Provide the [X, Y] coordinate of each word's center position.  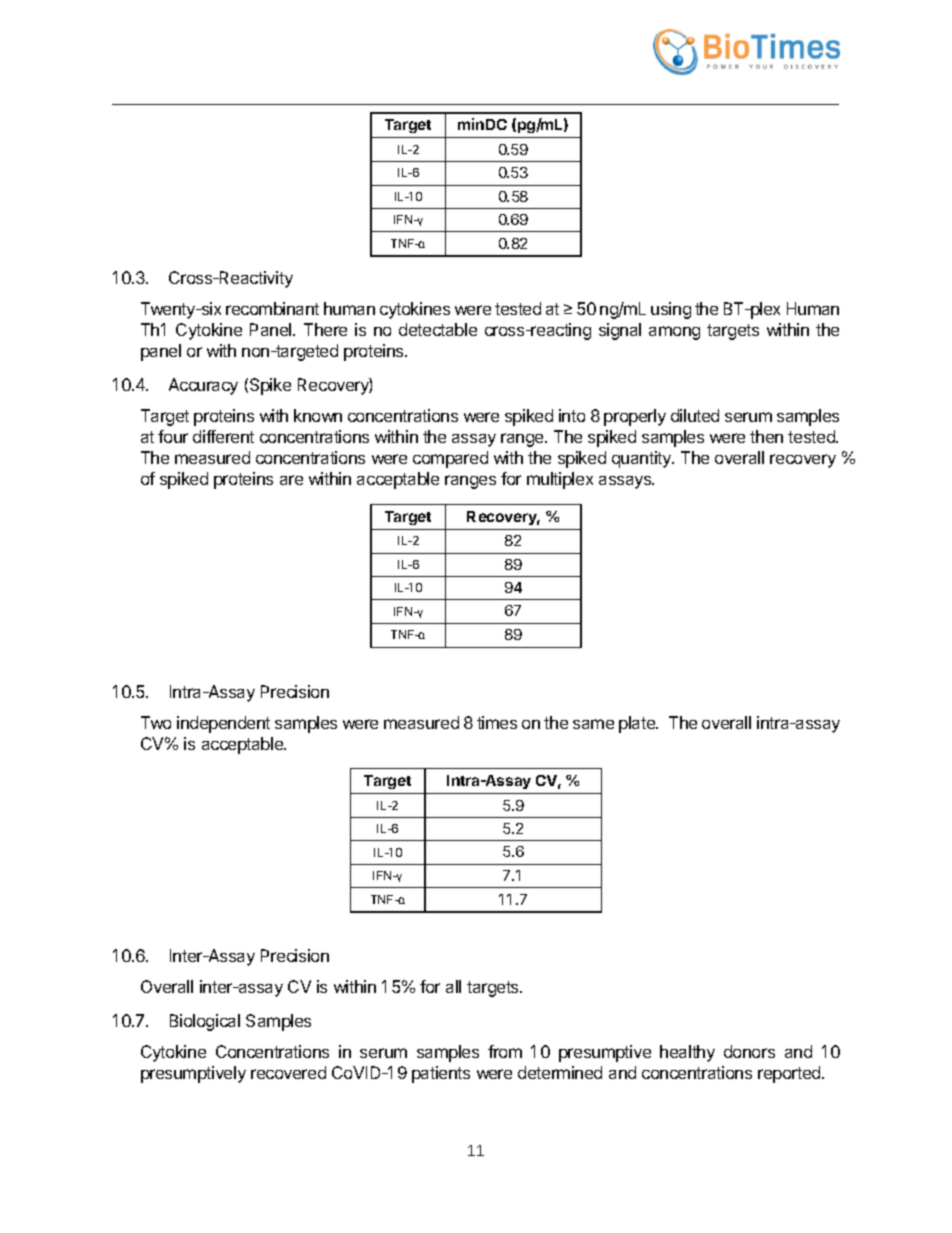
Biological [205, 1022]
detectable [438, 329]
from [505, 1051]
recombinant [272, 308]
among [674, 333]
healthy [687, 1053]
